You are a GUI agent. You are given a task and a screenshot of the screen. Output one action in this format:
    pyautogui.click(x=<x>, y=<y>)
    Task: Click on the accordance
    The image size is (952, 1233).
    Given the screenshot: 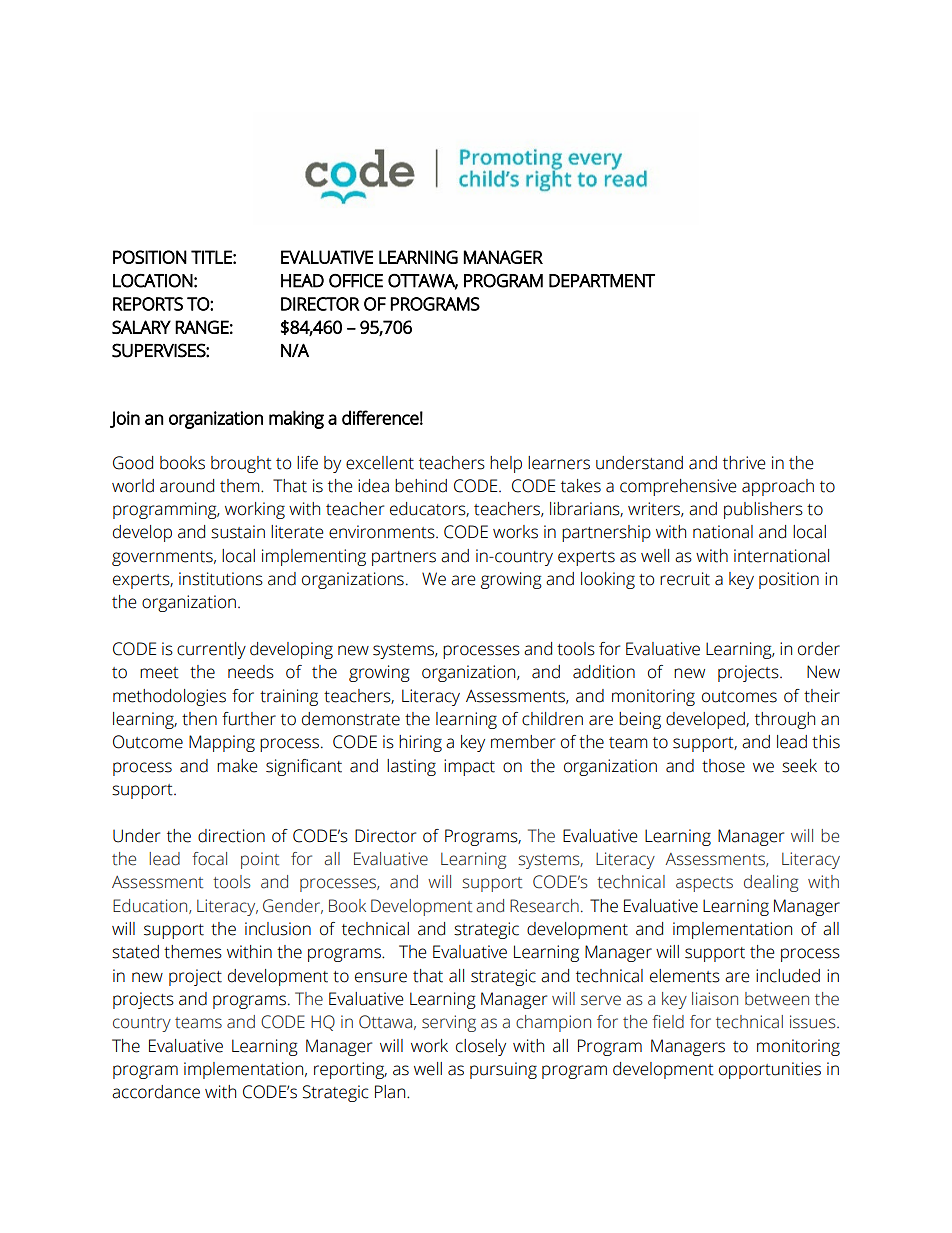 What is the action you would take?
    pyautogui.click(x=156, y=1092)
